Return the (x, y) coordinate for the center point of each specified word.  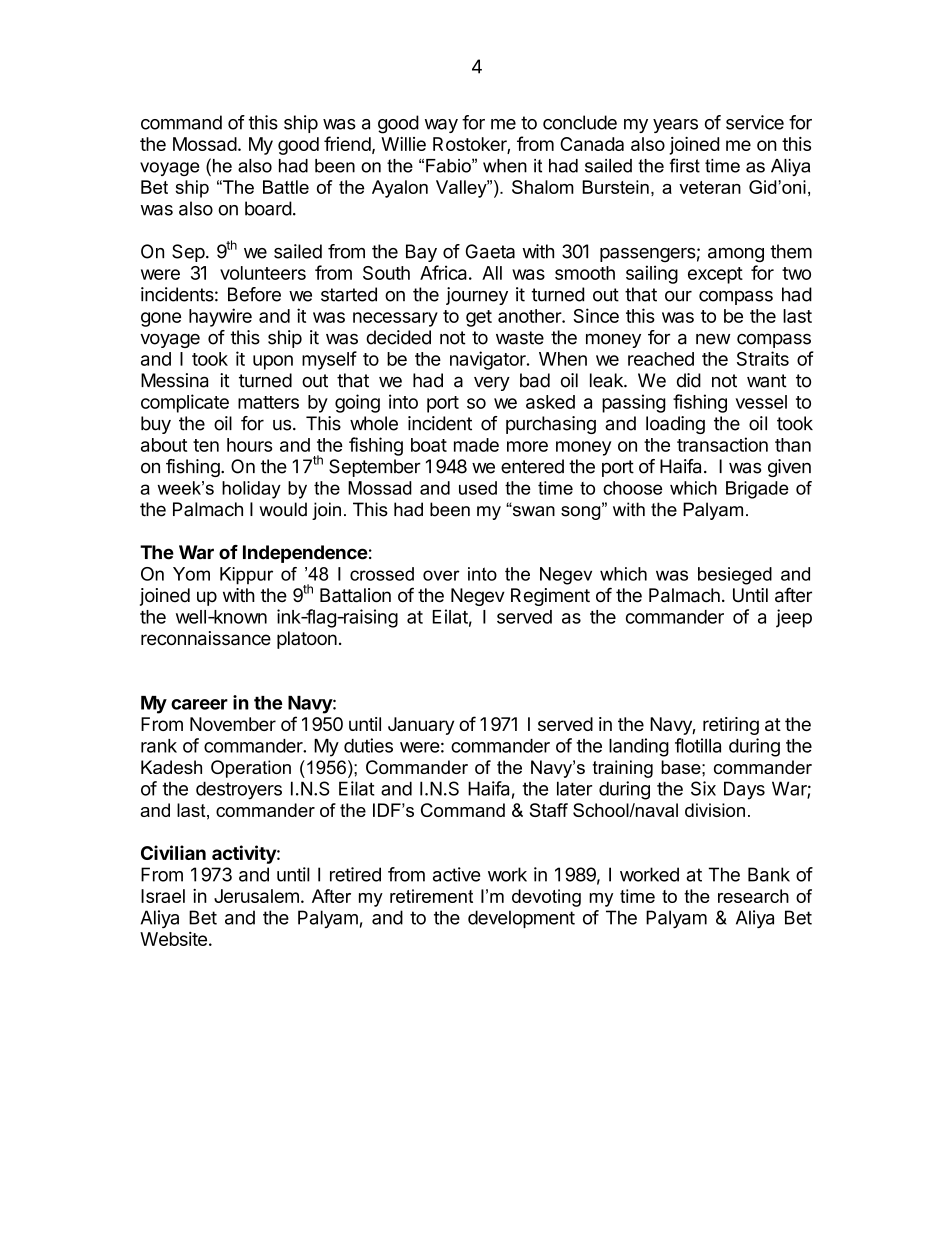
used (478, 488)
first (685, 165)
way (441, 126)
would (283, 509)
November (233, 724)
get (479, 318)
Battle (286, 187)
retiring (731, 726)
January (421, 726)
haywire (220, 317)
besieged (735, 576)
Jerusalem (256, 896)
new (713, 339)
